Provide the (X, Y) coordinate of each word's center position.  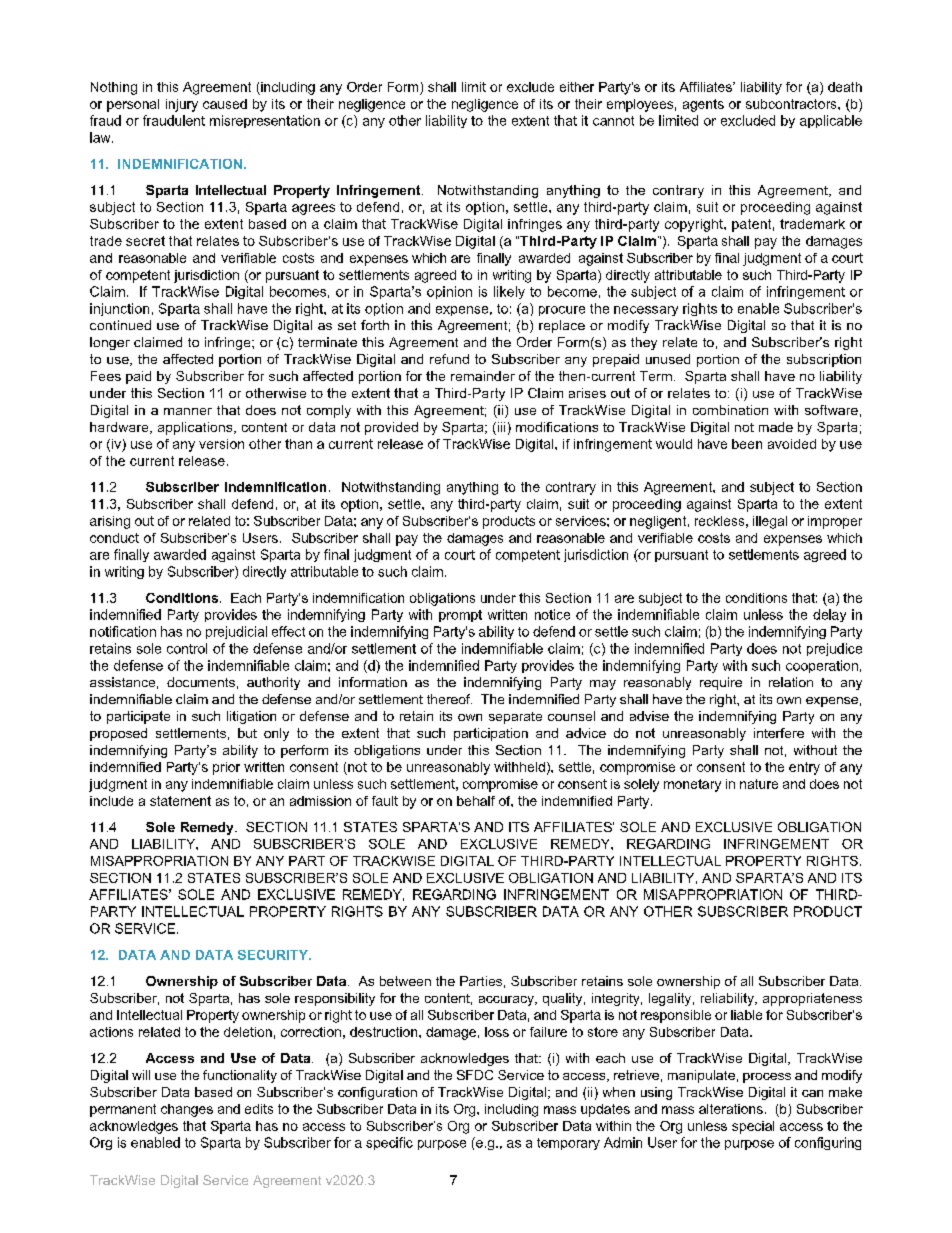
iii (500, 427)
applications (196, 428)
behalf (476, 801)
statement (180, 801)
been (747, 444)
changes (187, 1110)
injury (182, 105)
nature (759, 784)
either (577, 87)
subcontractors (792, 104)
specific (389, 1143)
